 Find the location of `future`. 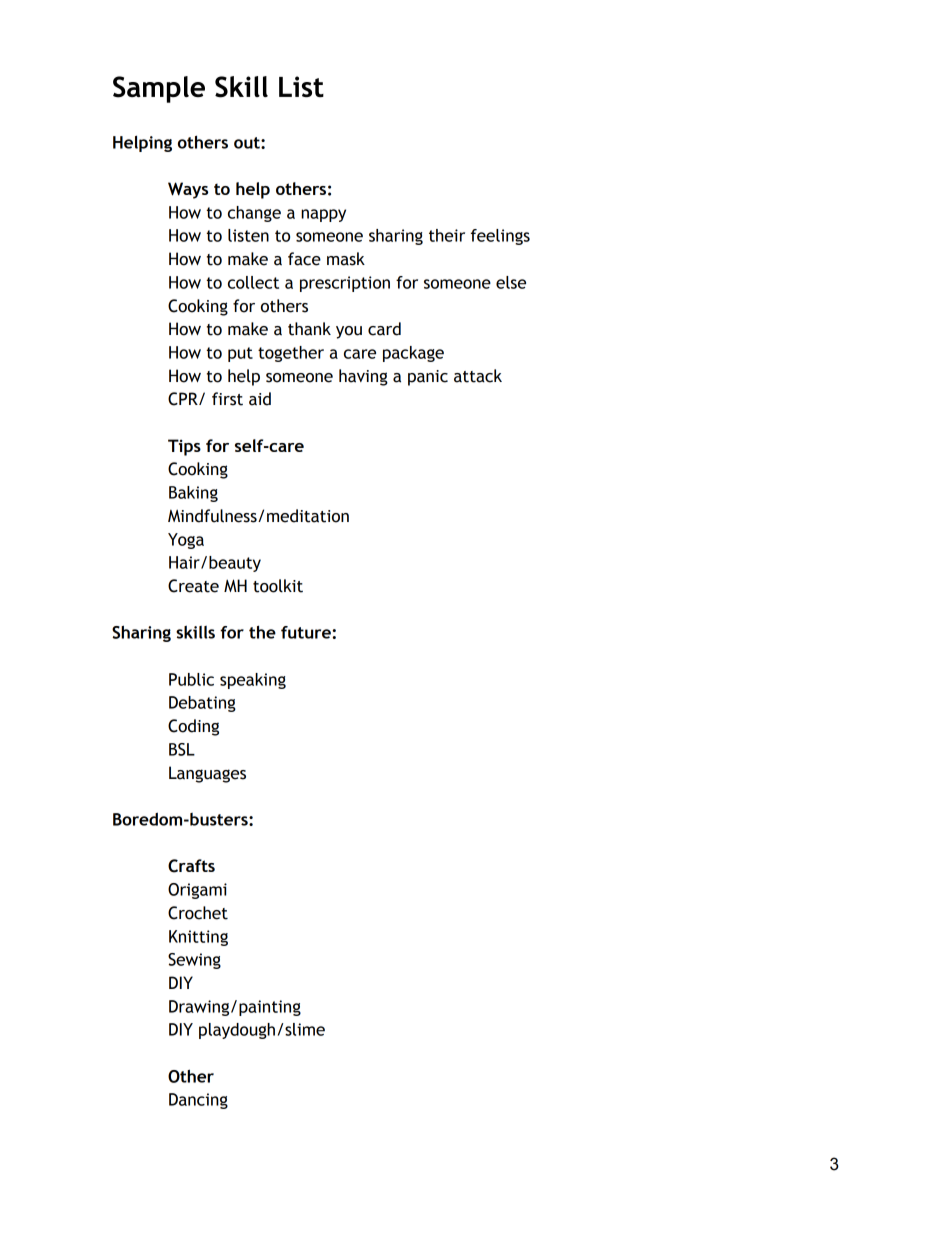

future is located at coordinates (307, 632).
